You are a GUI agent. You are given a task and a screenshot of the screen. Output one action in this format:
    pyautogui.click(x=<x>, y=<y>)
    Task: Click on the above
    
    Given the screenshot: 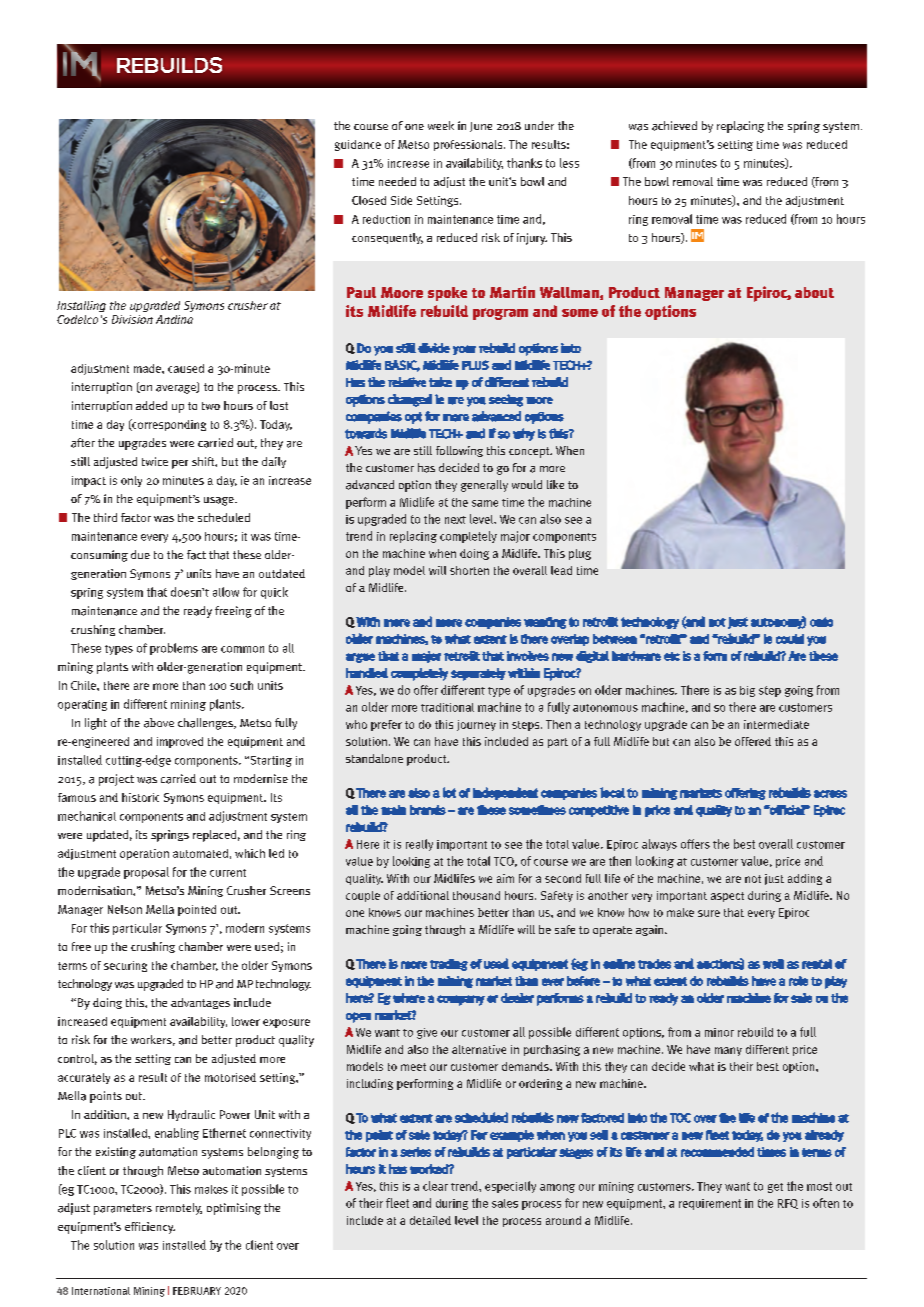 What is the action you would take?
    pyautogui.click(x=159, y=723)
